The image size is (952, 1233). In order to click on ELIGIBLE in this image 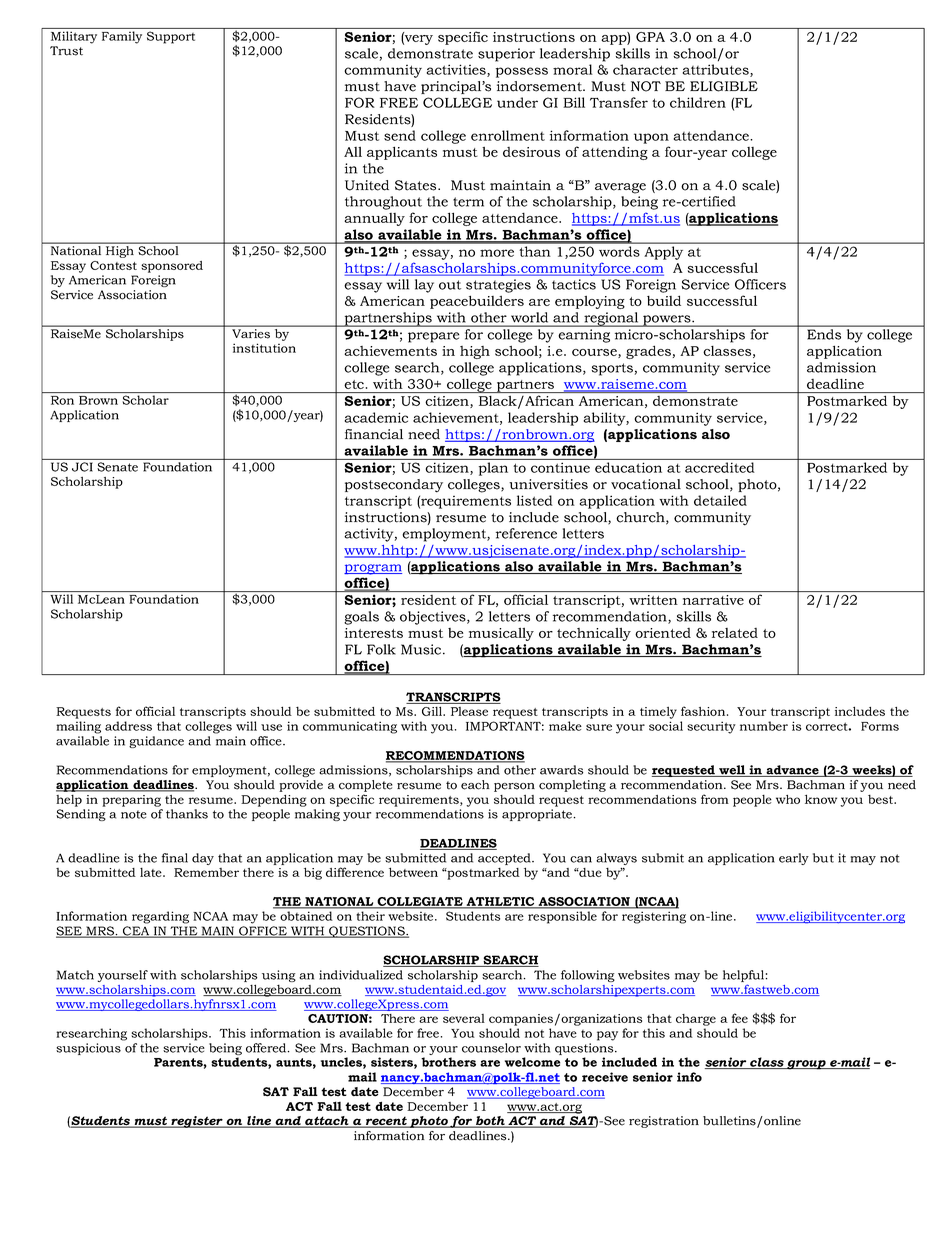, I will do `click(724, 86)`.
